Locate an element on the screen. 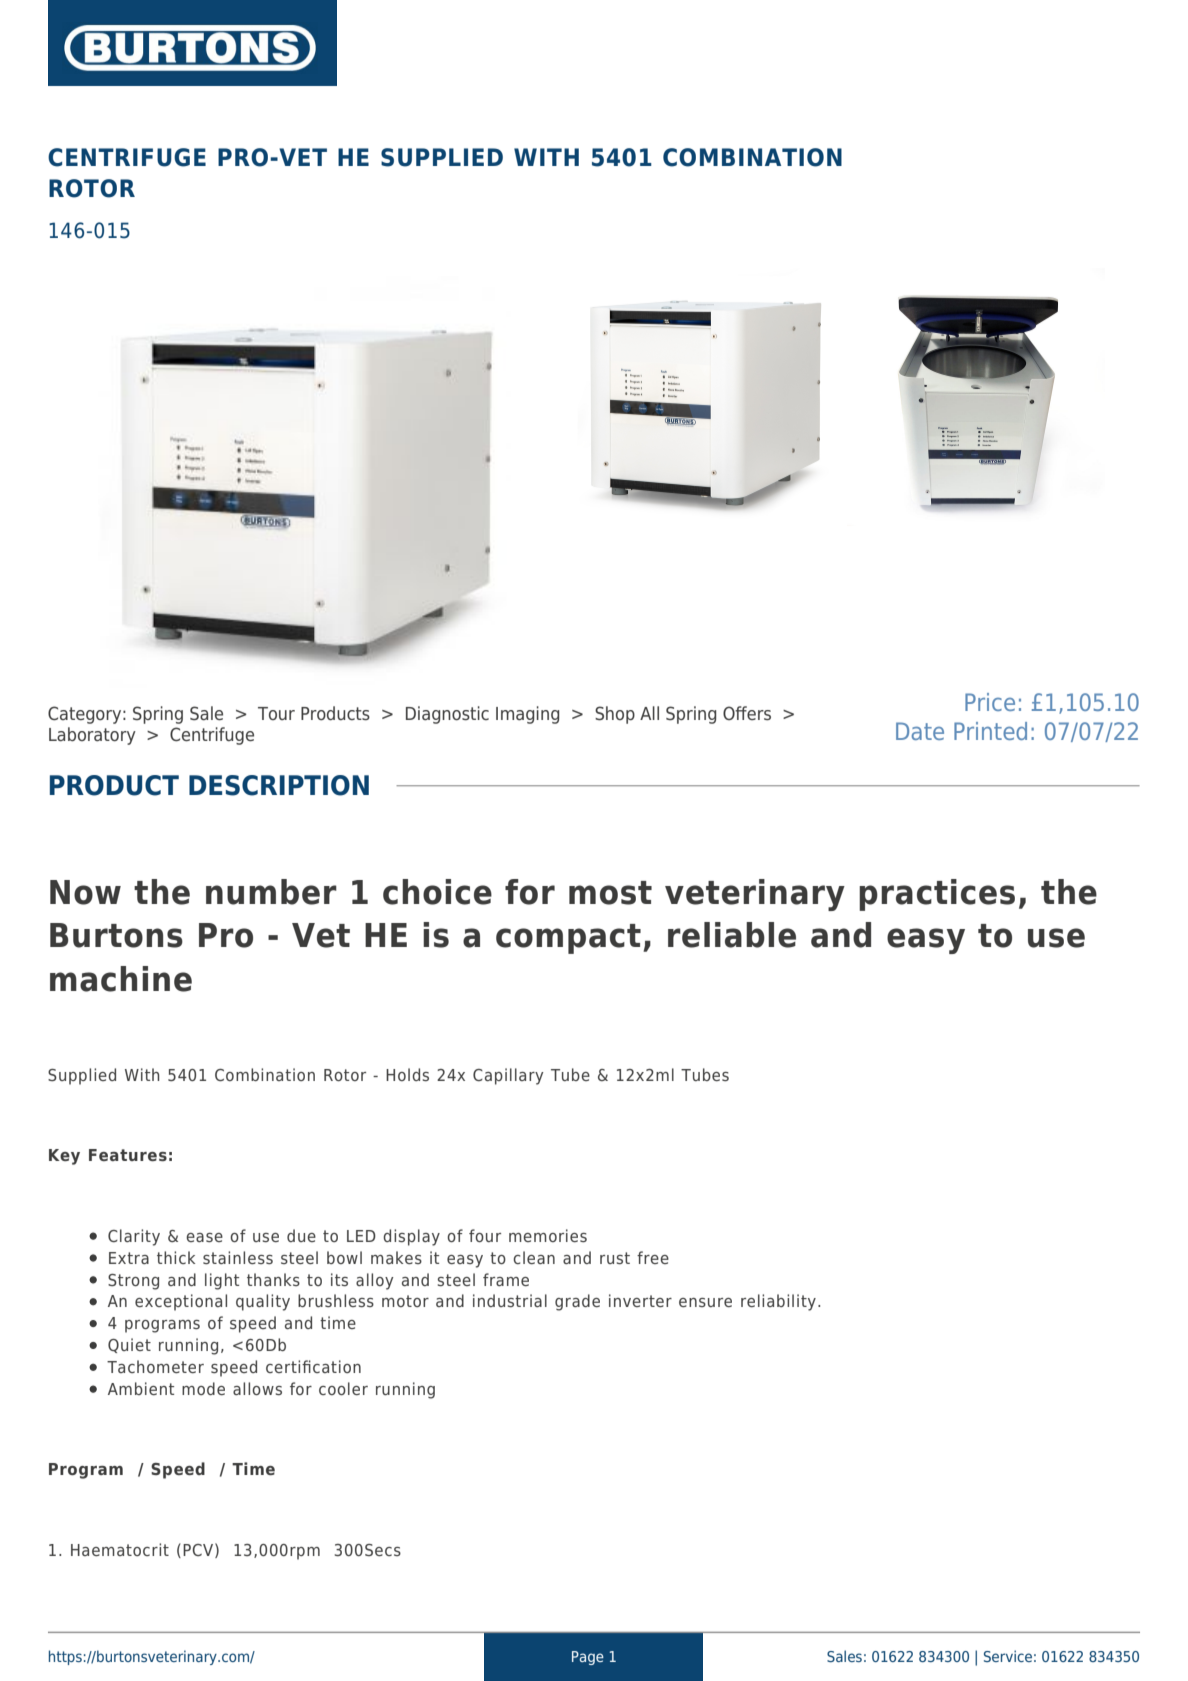  machine is located at coordinates (121, 979).
